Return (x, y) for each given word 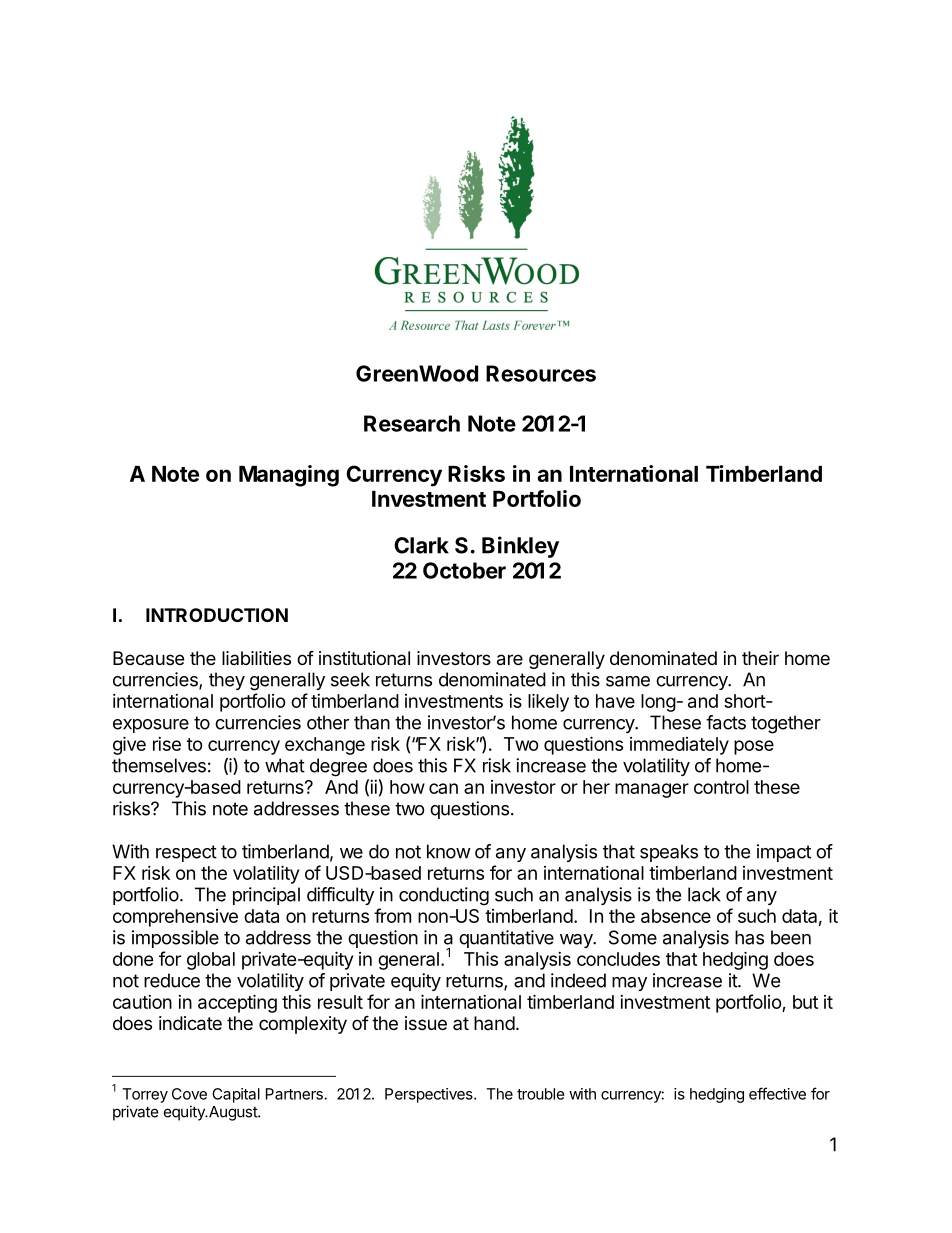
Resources (541, 373)
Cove (189, 1094)
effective (777, 1093)
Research (412, 423)
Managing (289, 476)
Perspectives (430, 1095)
